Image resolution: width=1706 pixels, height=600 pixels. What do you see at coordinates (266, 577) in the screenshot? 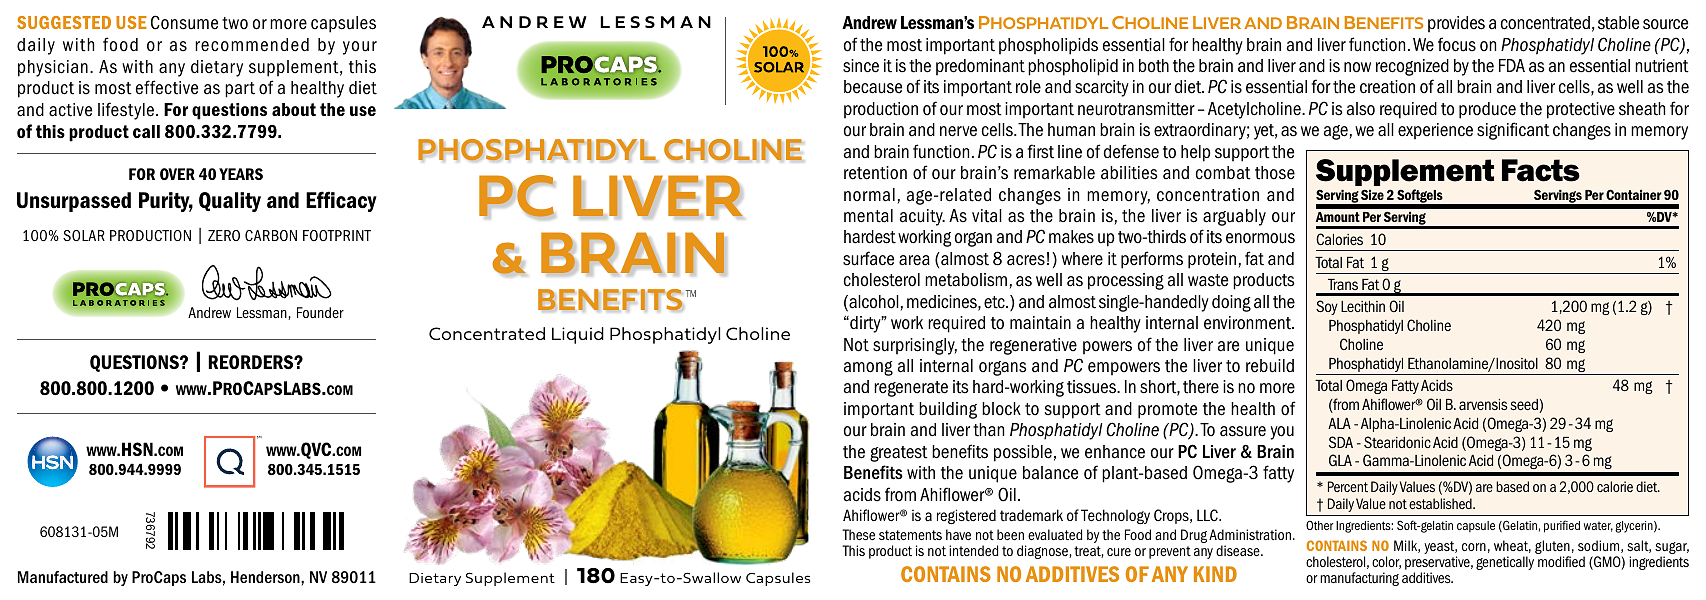
I see `Henderson` at bounding box center [266, 577].
